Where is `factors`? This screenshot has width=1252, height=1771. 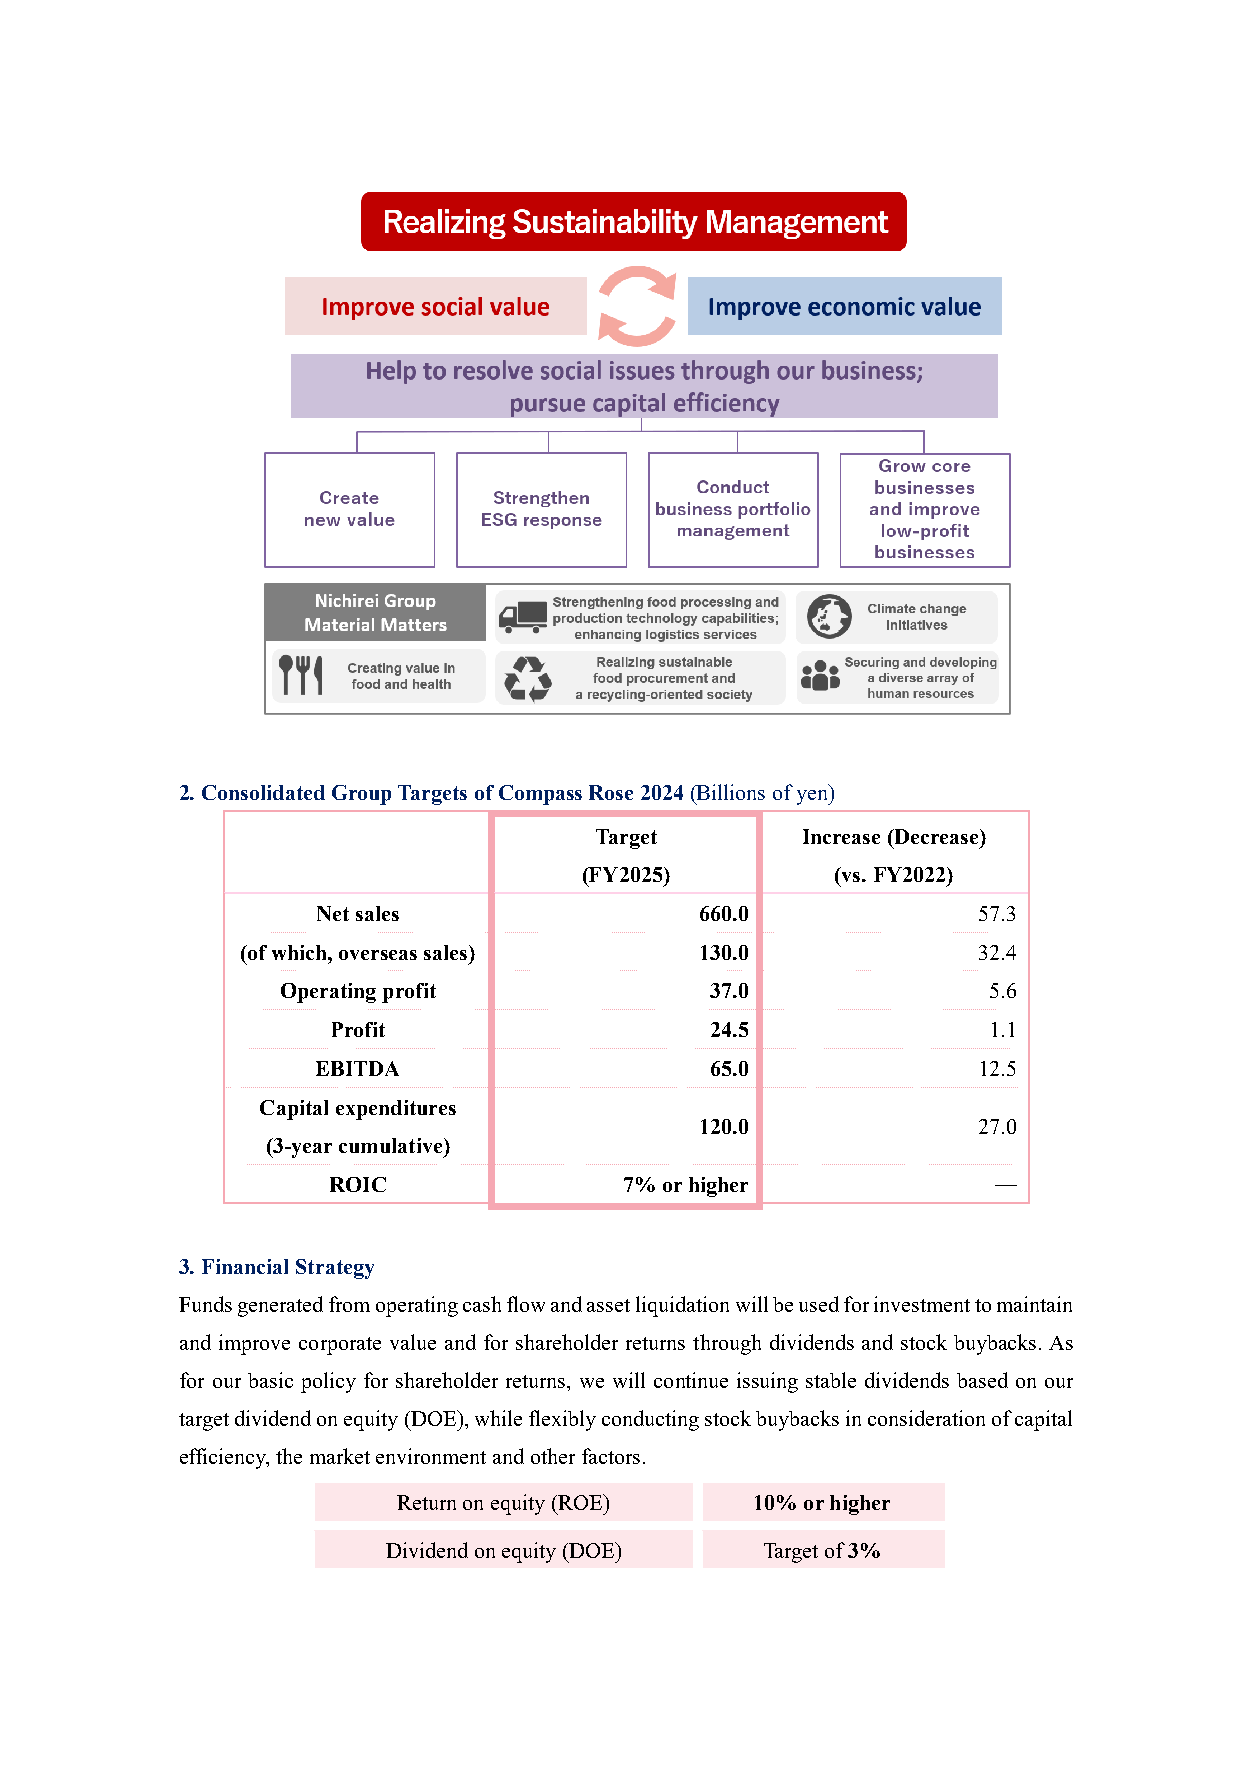
factors is located at coordinates (611, 1456).
